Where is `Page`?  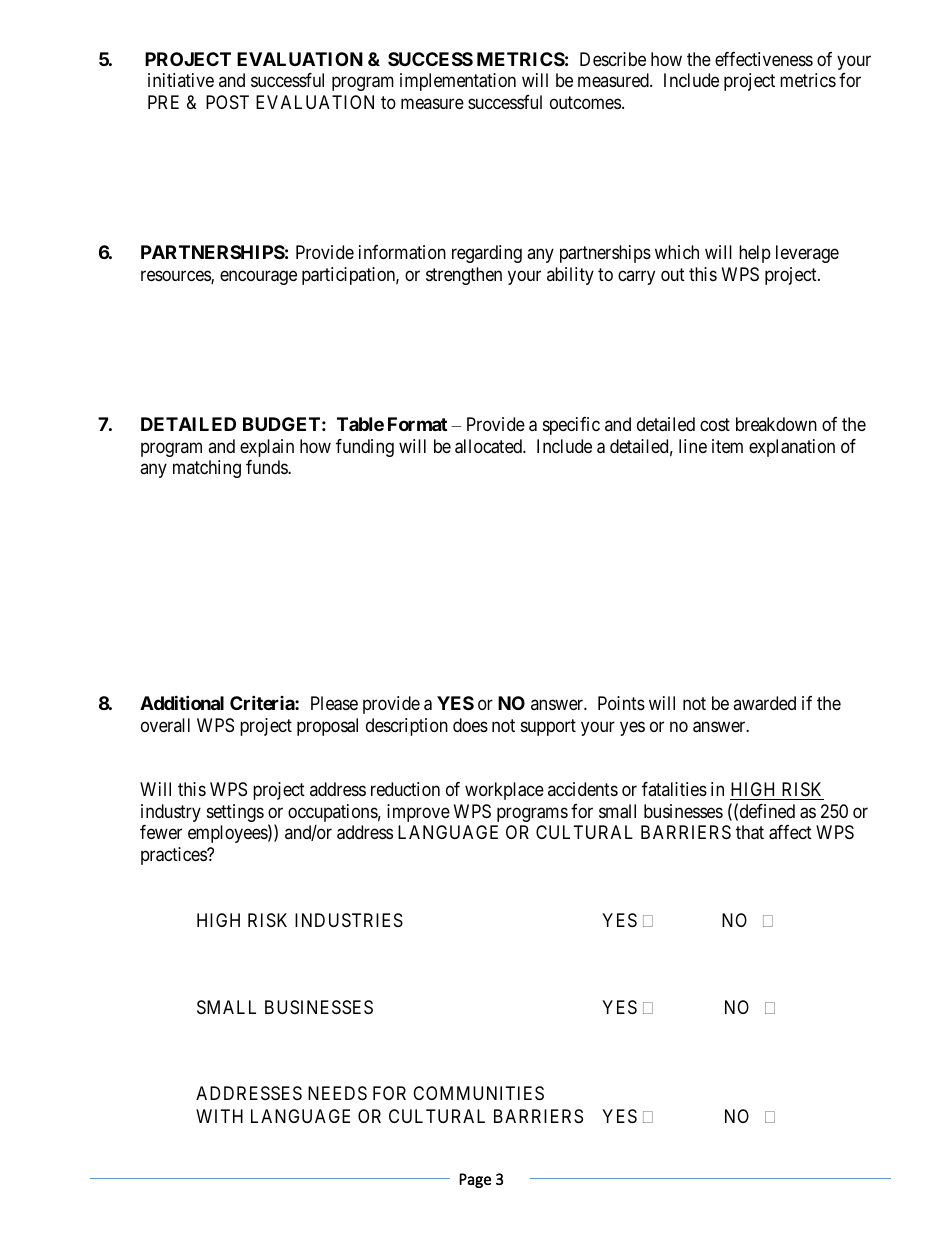 Page is located at coordinates (475, 1180).
